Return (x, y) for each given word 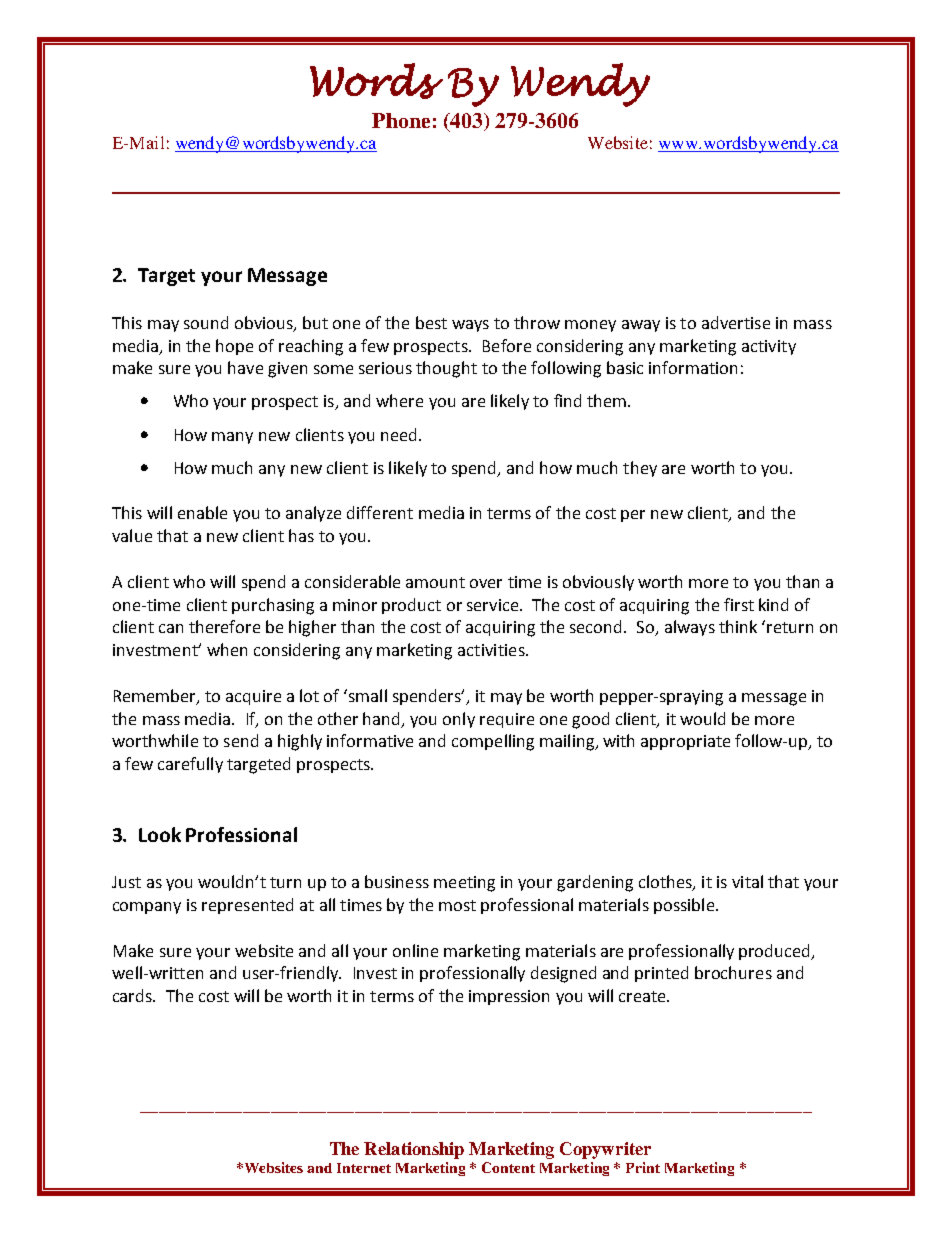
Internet (364, 1168)
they (640, 469)
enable (202, 512)
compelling (493, 742)
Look (160, 834)
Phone (401, 120)
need (400, 434)
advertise (736, 322)
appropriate (685, 742)
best (431, 322)
